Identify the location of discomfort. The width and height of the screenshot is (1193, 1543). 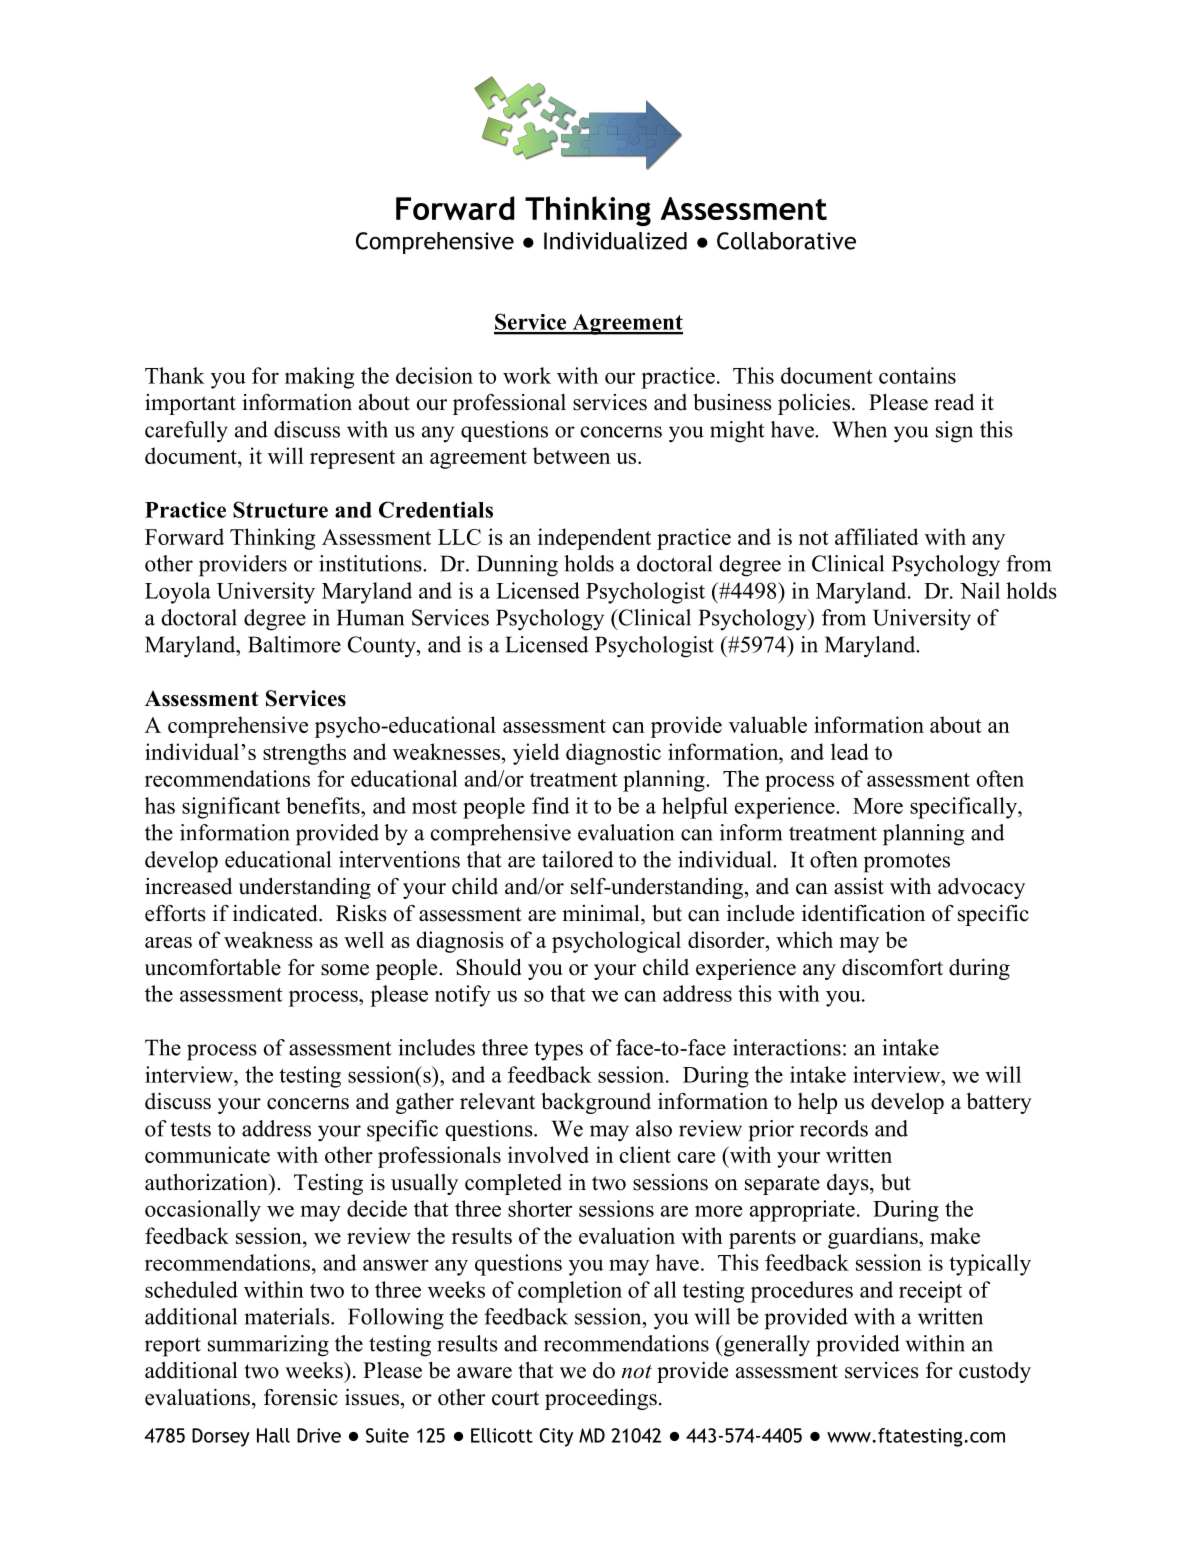
(892, 967).
